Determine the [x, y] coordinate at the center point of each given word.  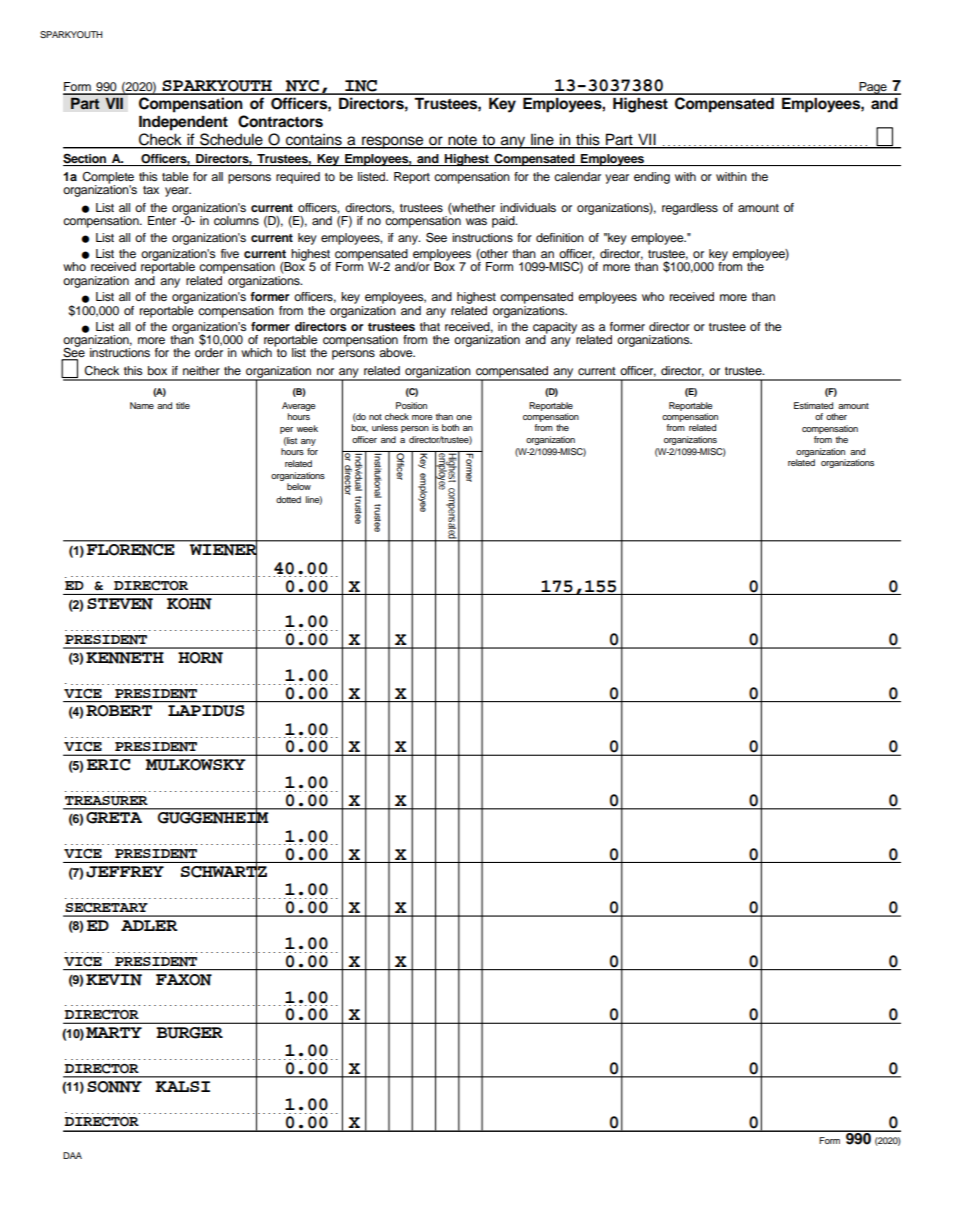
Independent [183, 123]
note [462, 141]
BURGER [189, 1033]
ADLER [149, 925]
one [464, 417]
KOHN [189, 604]
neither [201, 370]
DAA [72, 1155]
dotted [288, 499]
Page [873, 88]
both [450, 427]
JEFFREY [125, 872]
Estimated [813, 405]
